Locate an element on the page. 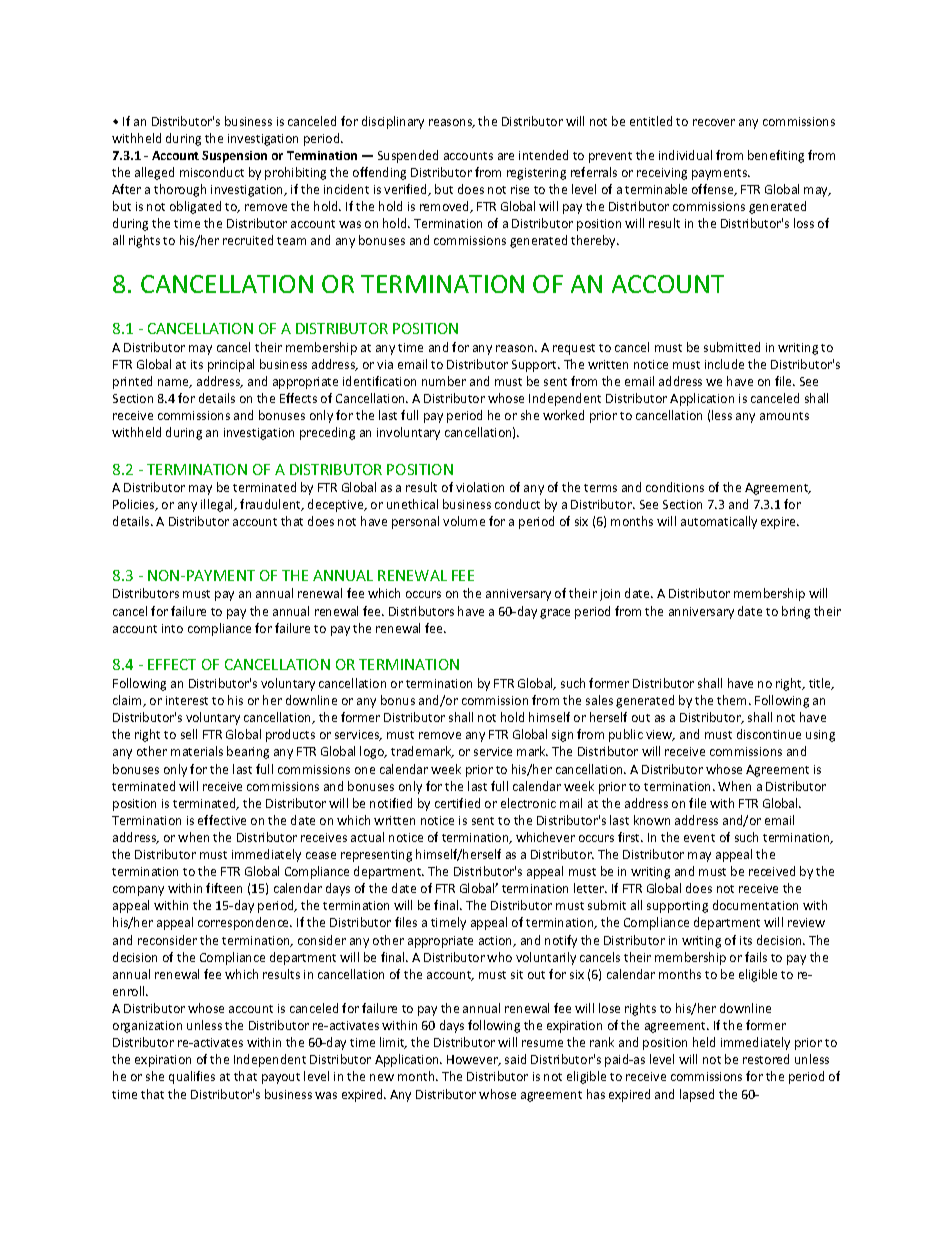 The image size is (952, 1233). restored is located at coordinates (766, 1059).
